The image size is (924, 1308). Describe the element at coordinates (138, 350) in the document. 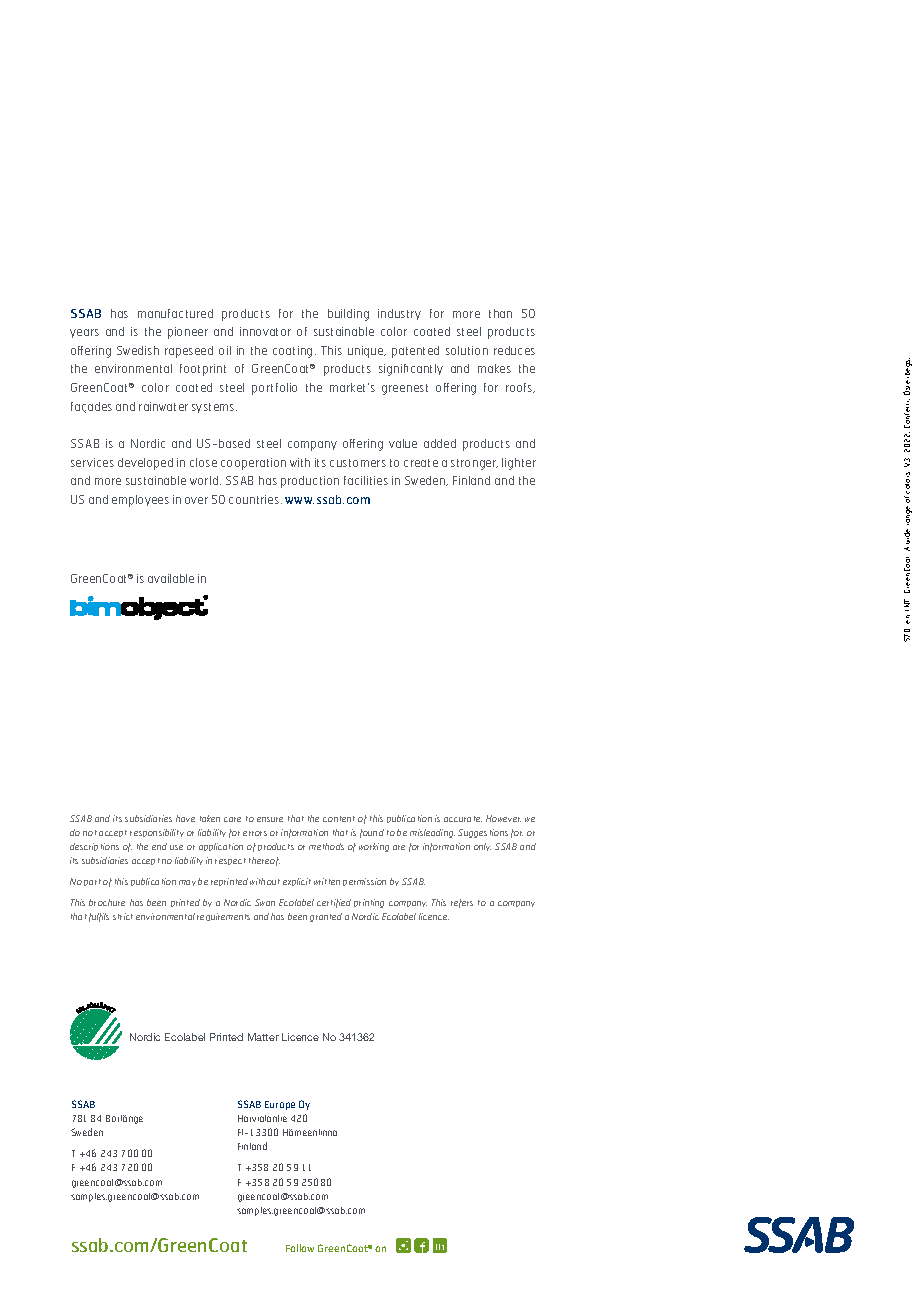

I see `Swedish` at that location.
